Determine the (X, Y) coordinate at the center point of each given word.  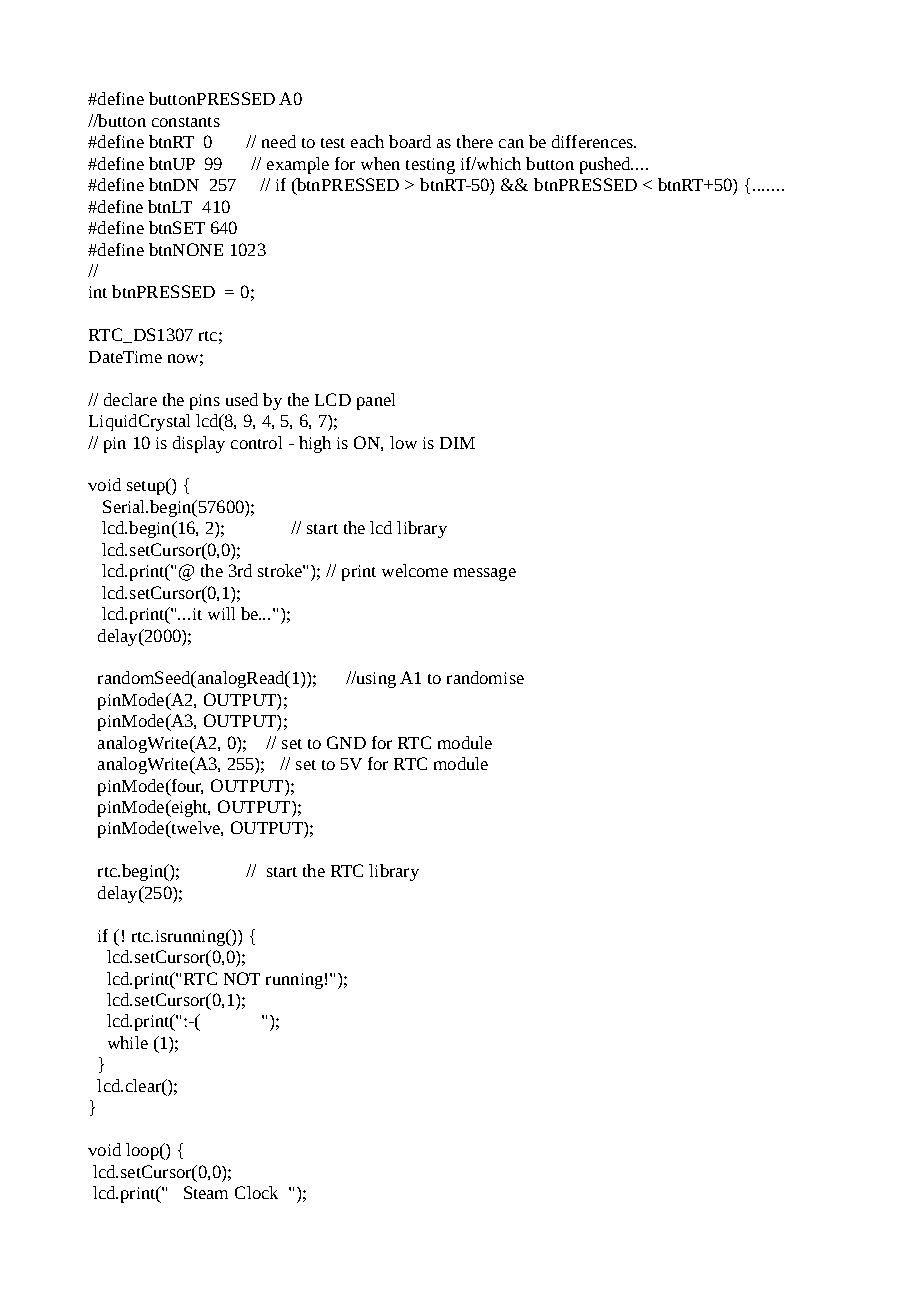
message (485, 574)
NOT (242, 978)
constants (186, 122)
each (367, 141)
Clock (256, 1192)
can (511, 143)
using (375, 679)
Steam (206, 1192)
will (221, 613)
